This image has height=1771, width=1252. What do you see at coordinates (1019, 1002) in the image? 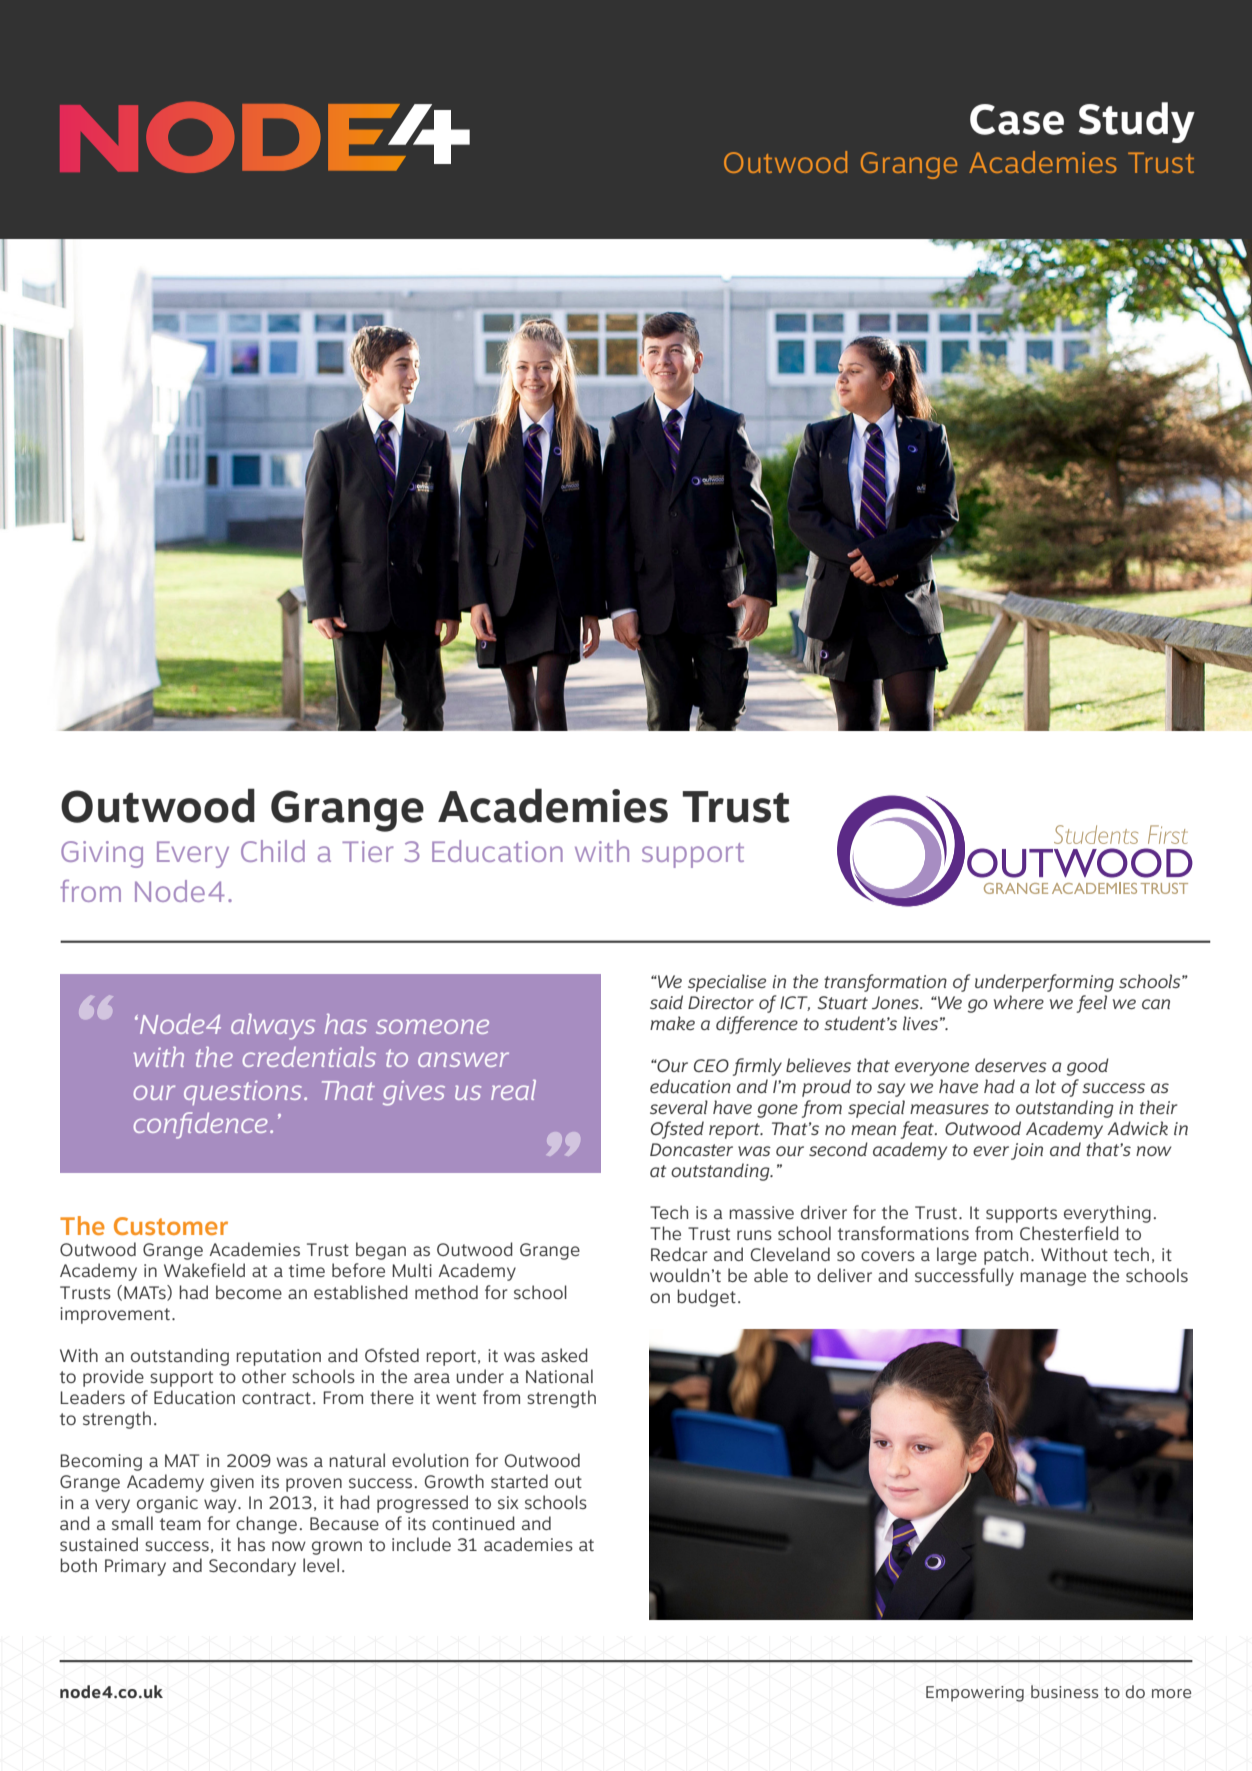
I see `where` at bounding box center [1019, 1002].
